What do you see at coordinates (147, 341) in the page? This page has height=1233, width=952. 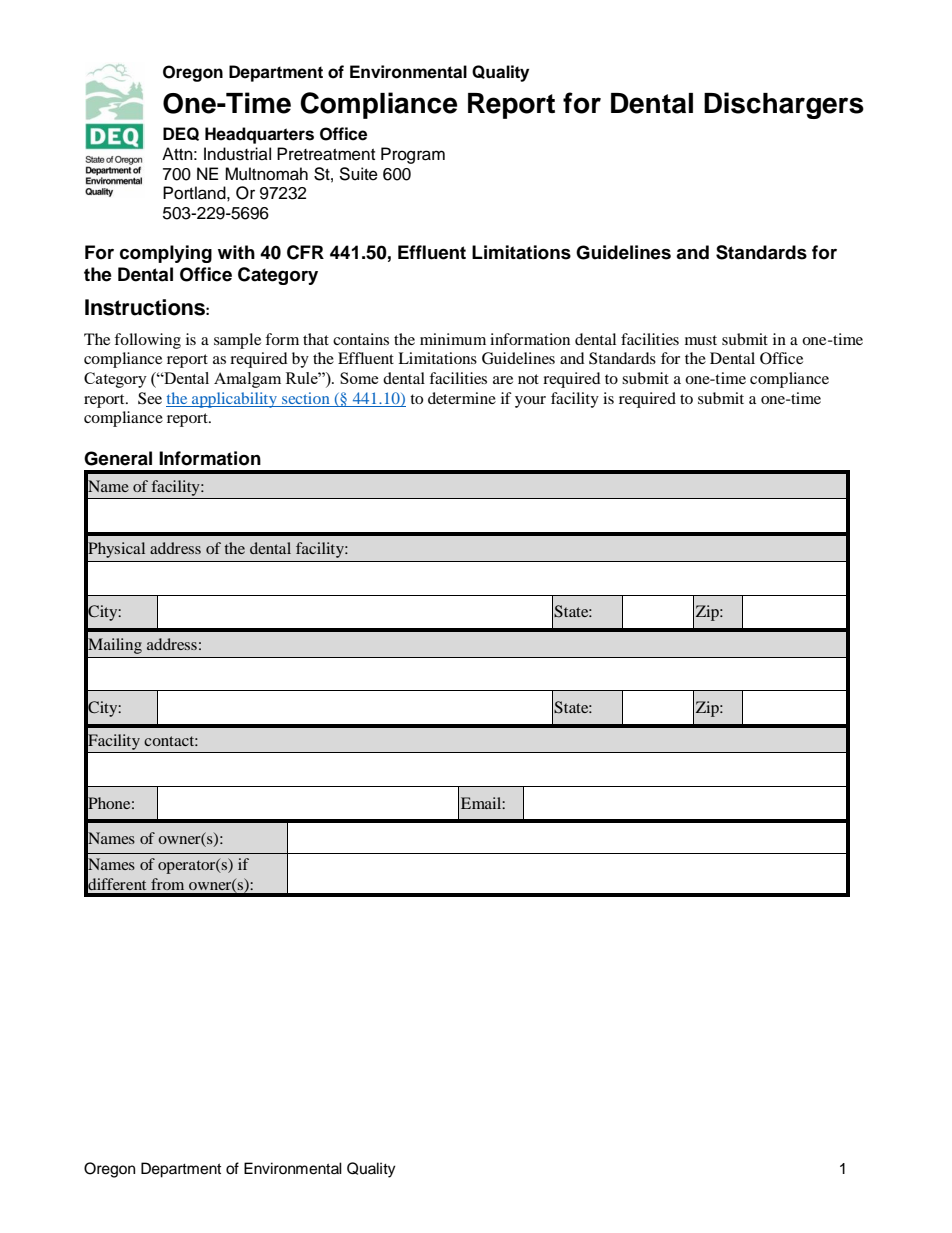 I see `following` at bounding box center [147, 341].
